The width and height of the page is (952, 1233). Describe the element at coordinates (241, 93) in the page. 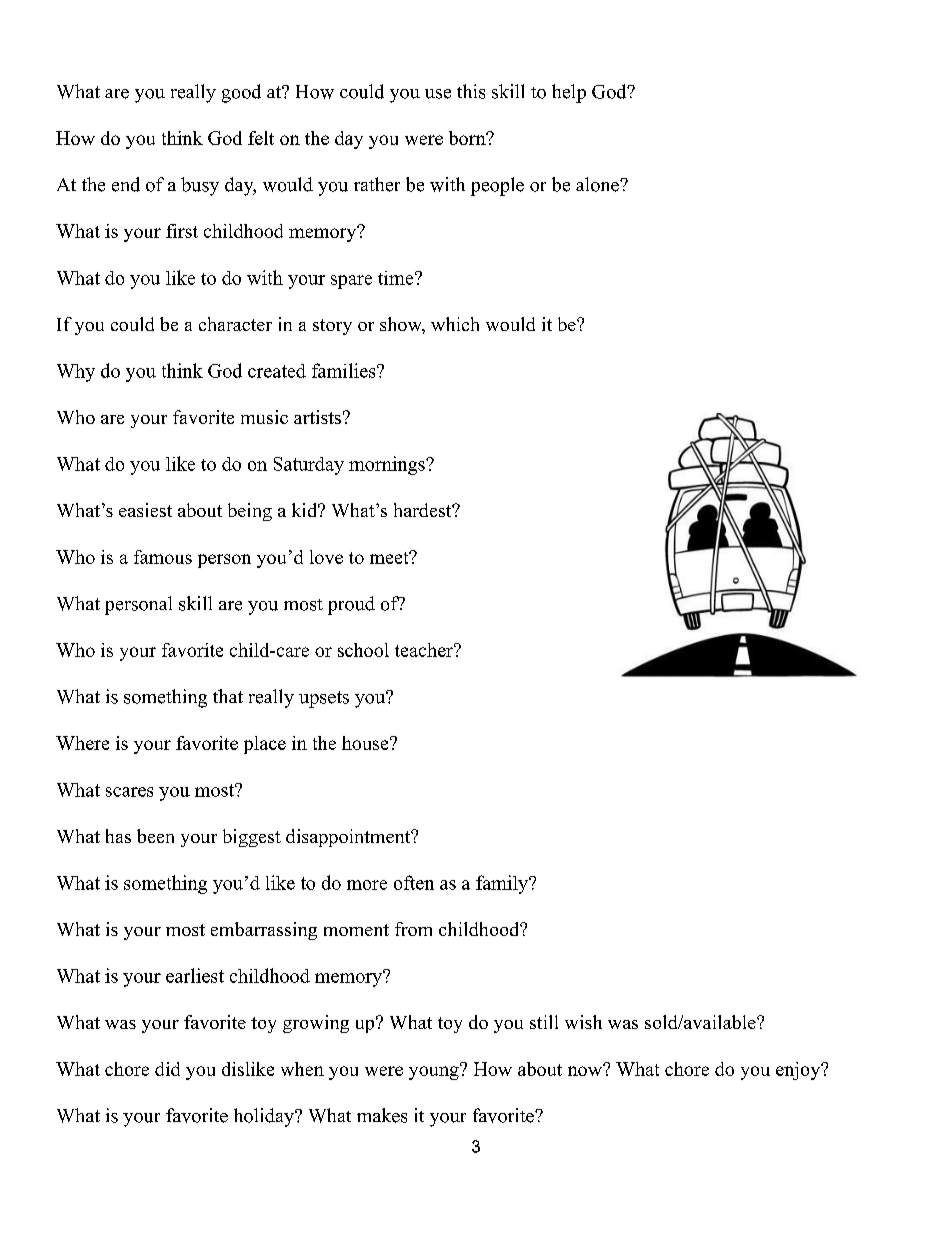

I see `good` at that location.
